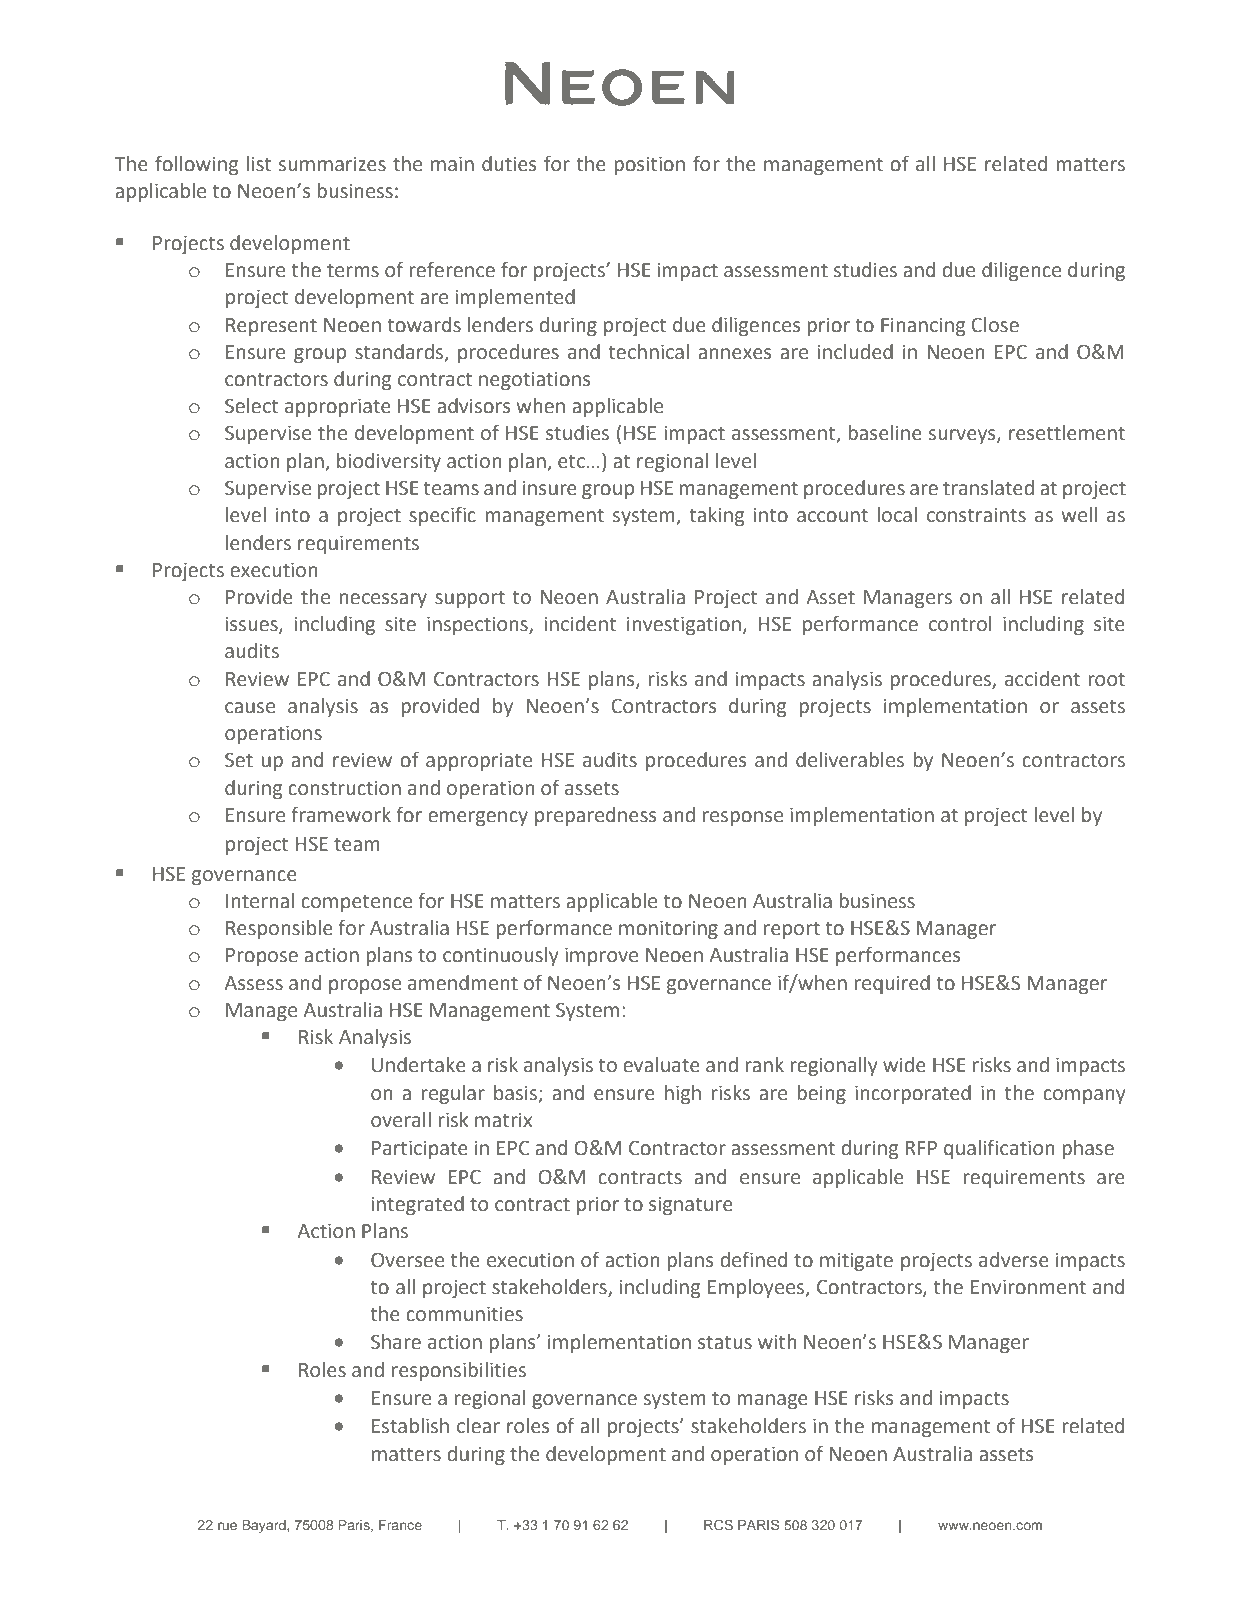  What do you see at coordinates (661, 1065) in the image?
I see `evaluate` at bounding box center [661, 1065].
